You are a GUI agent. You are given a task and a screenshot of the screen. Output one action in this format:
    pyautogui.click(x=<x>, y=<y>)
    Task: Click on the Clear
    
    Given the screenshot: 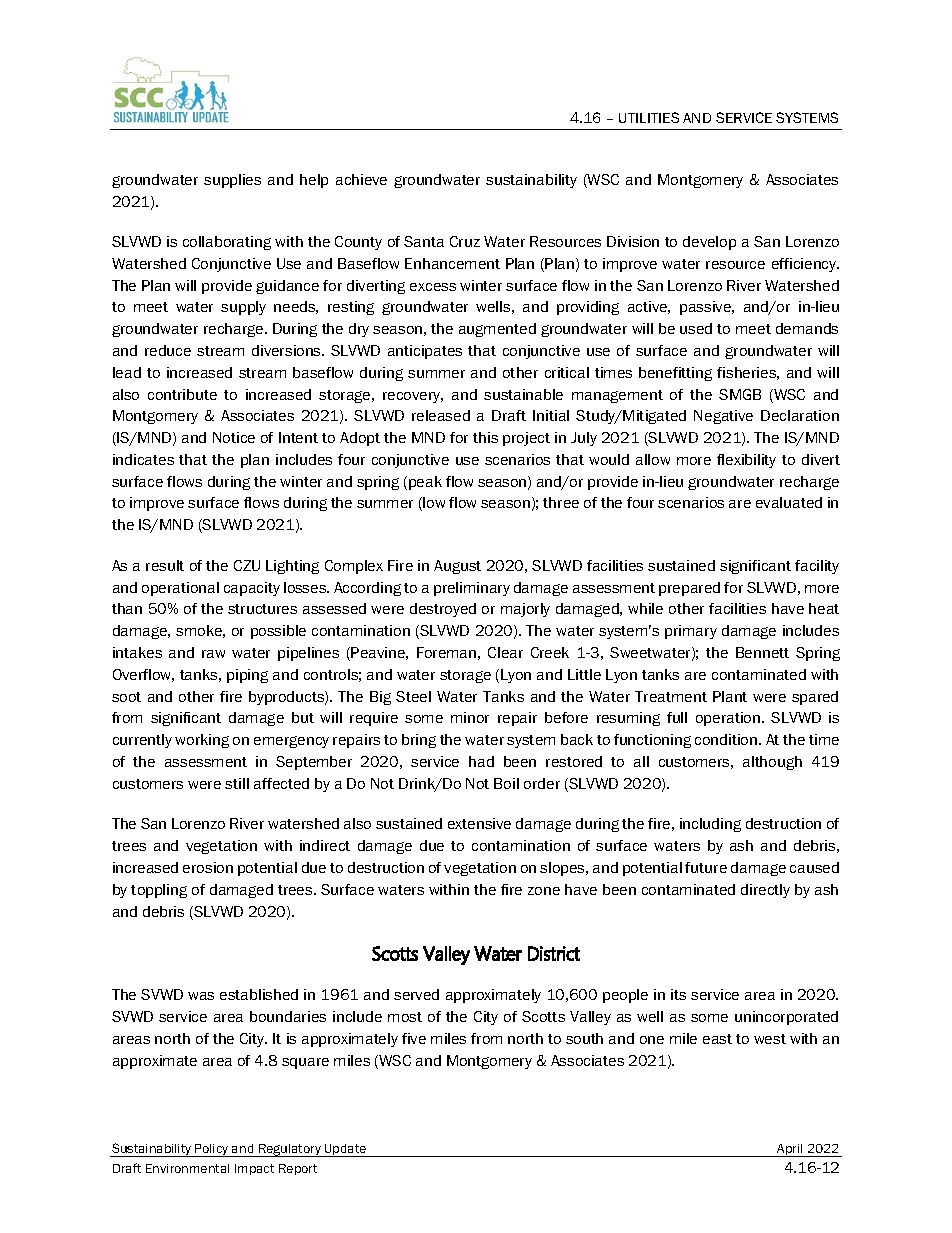 What is the action you would take?
    pyautogui.click(x=505, y=652)
